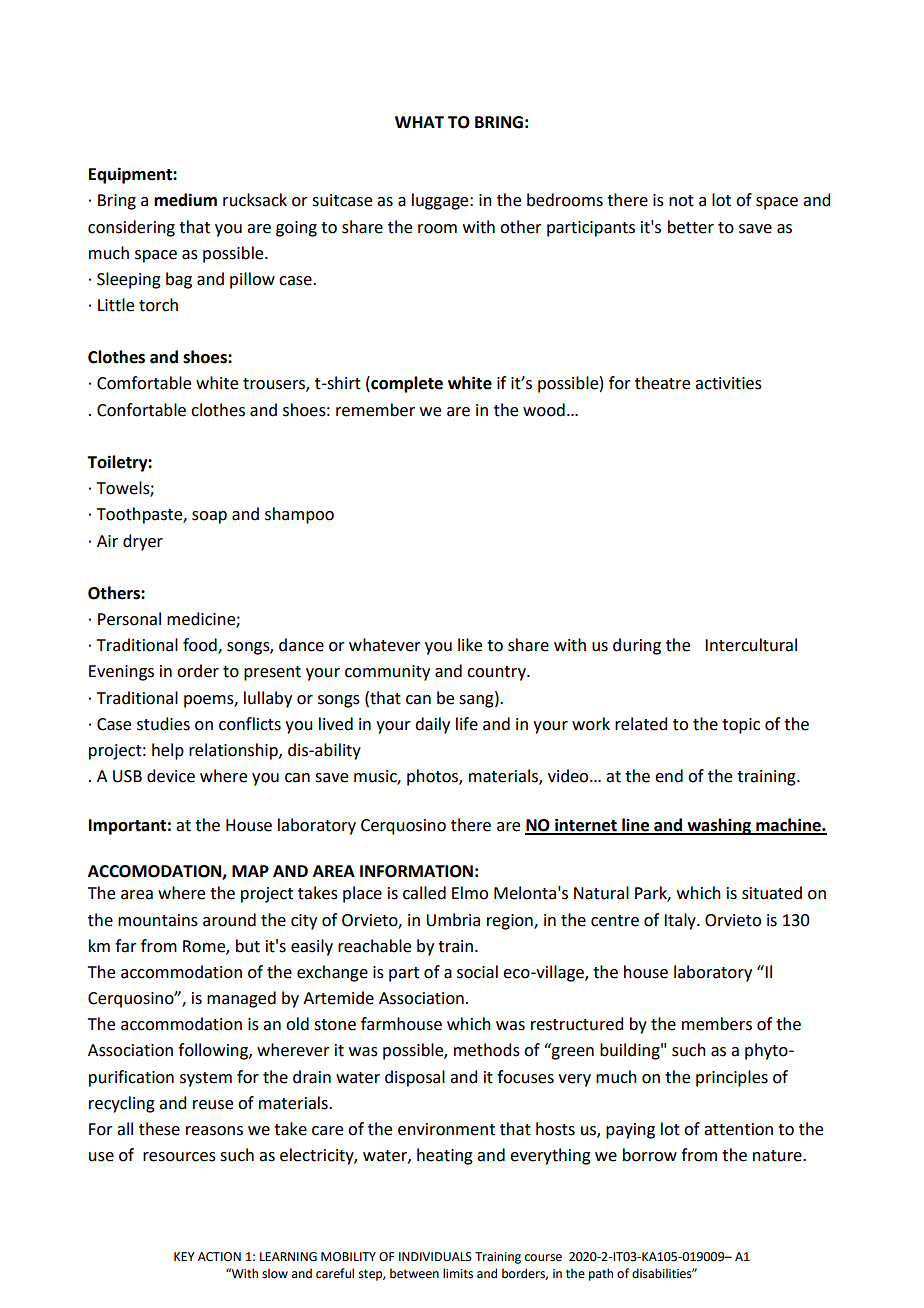 This screenshot has width=924, height=1308. Describe the element at coordinates (681, 201) in the screenshot. I see `not` at that location.
